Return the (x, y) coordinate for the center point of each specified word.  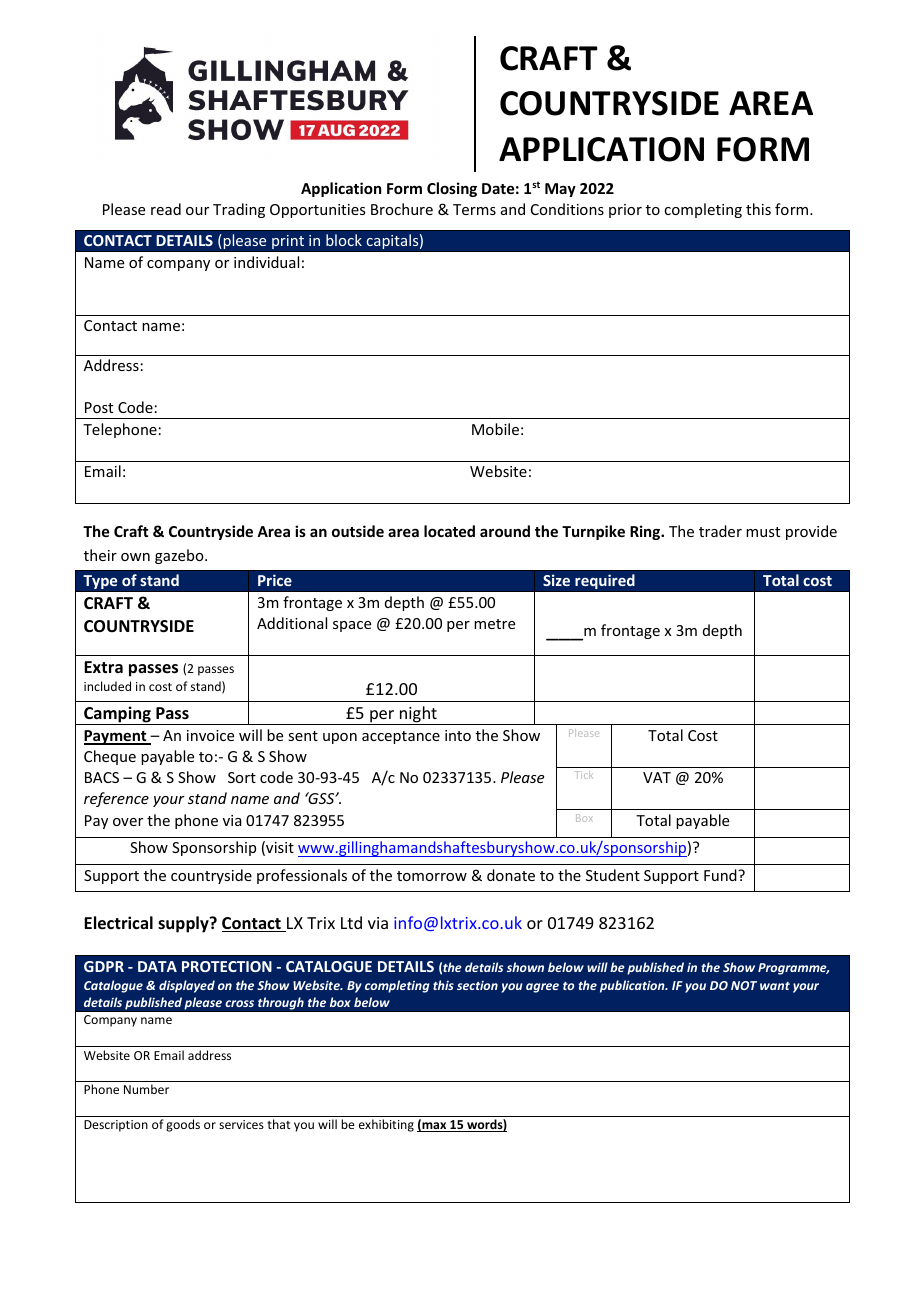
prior (625, 211)
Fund (721, 875)
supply (184, 924)
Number (146, 1089)
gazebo (180, 556)
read (166, 209)
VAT (657, 777)
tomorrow (432, 876)
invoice (210, 735)
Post (99, 407)
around (505, 531)
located (449, 531)
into (458, 735)
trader (720, 531)
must (763, 532)
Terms (474, 209)
